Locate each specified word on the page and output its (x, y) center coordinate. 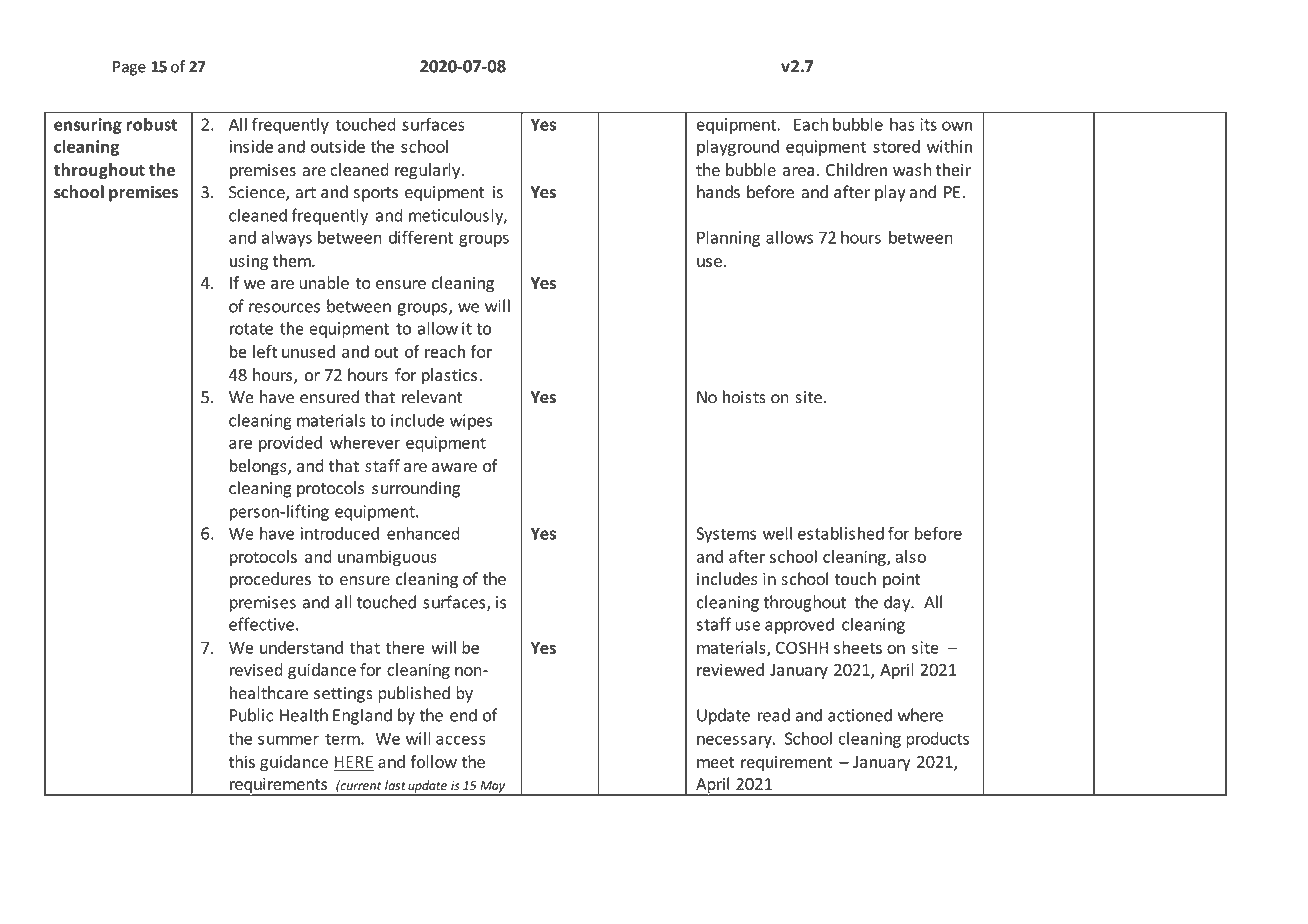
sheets (858, 647)
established (841, 533)
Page (129, 68)
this (242, 761)
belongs (259, 467)
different (421, 237)
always (287, 238)
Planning (728, 238)
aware (454, 467)
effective (261, 624)
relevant (432, 397)
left (265, 351)
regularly (429, 171)
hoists (744, 397)
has (902, 124)
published (414, 694)
